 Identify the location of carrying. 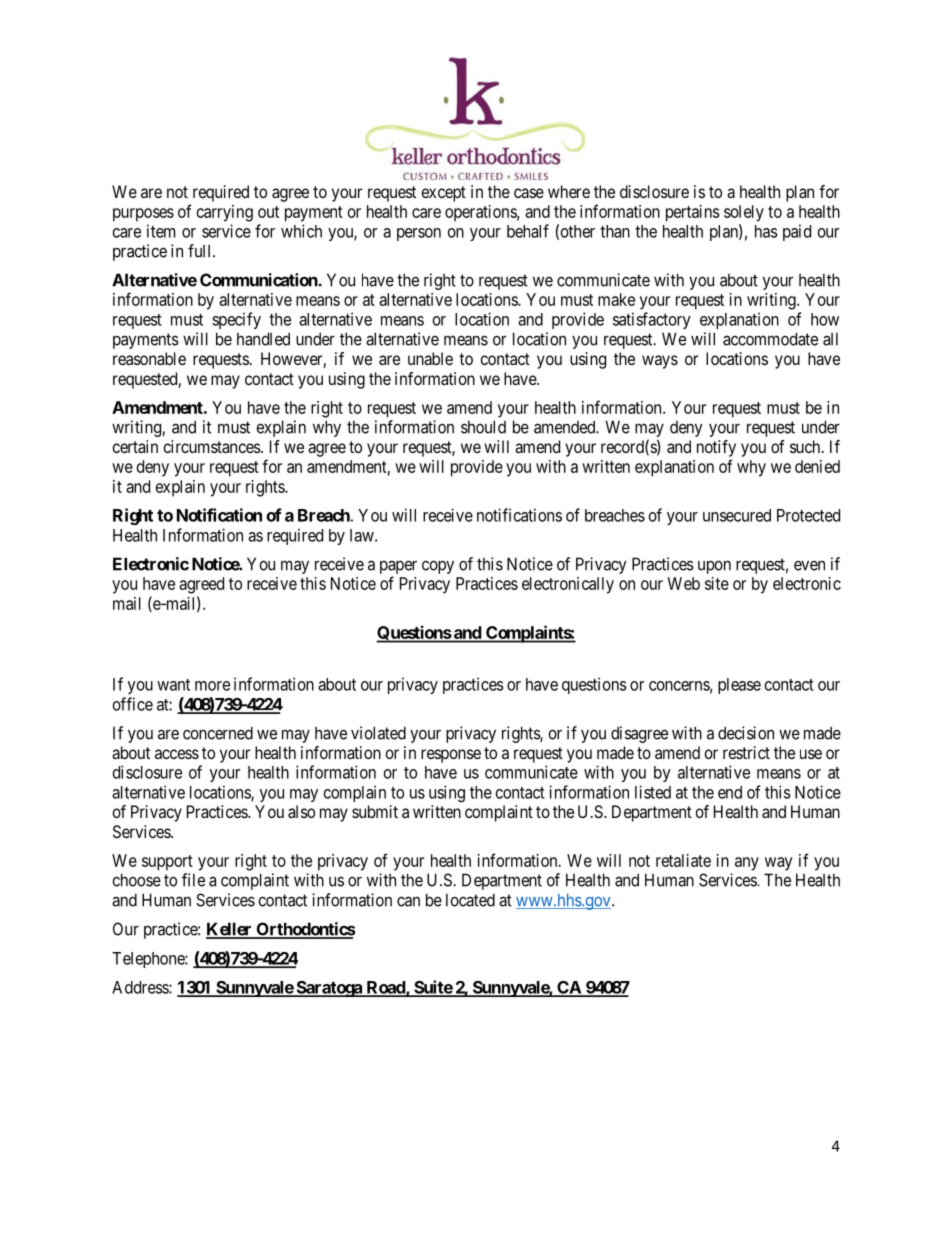
(225, 213).
